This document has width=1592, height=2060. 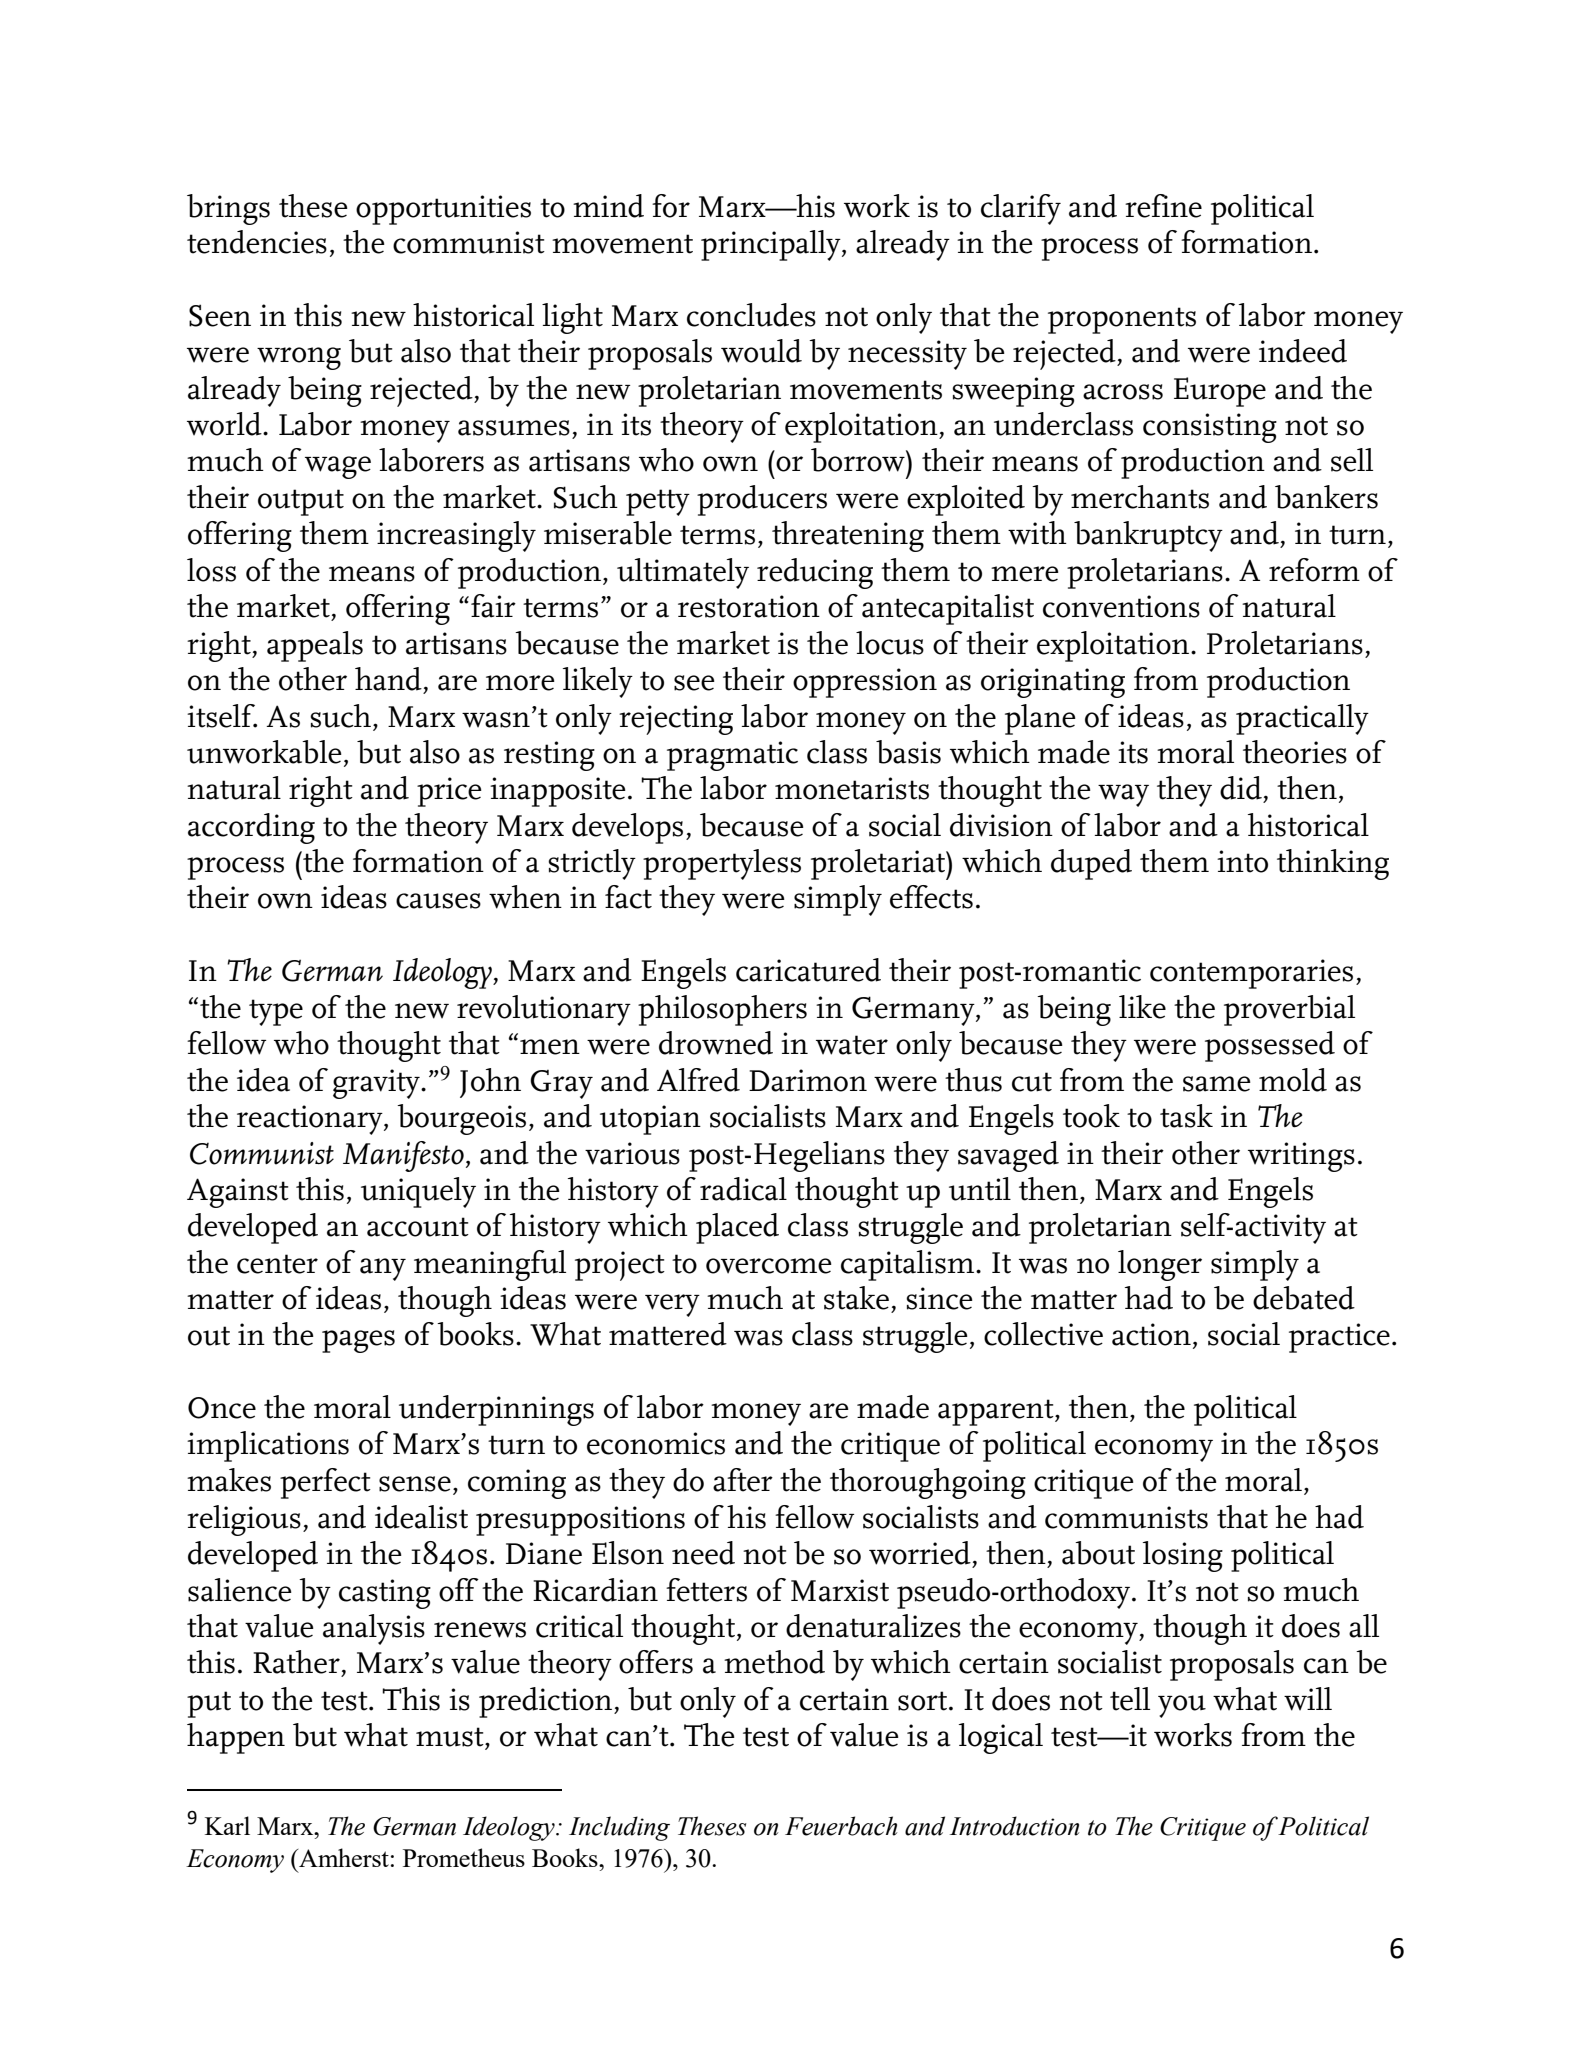 What do you see at coordinates (732, 756) in the document?
I see `pragmatic` at bounding box center [732, 756].
